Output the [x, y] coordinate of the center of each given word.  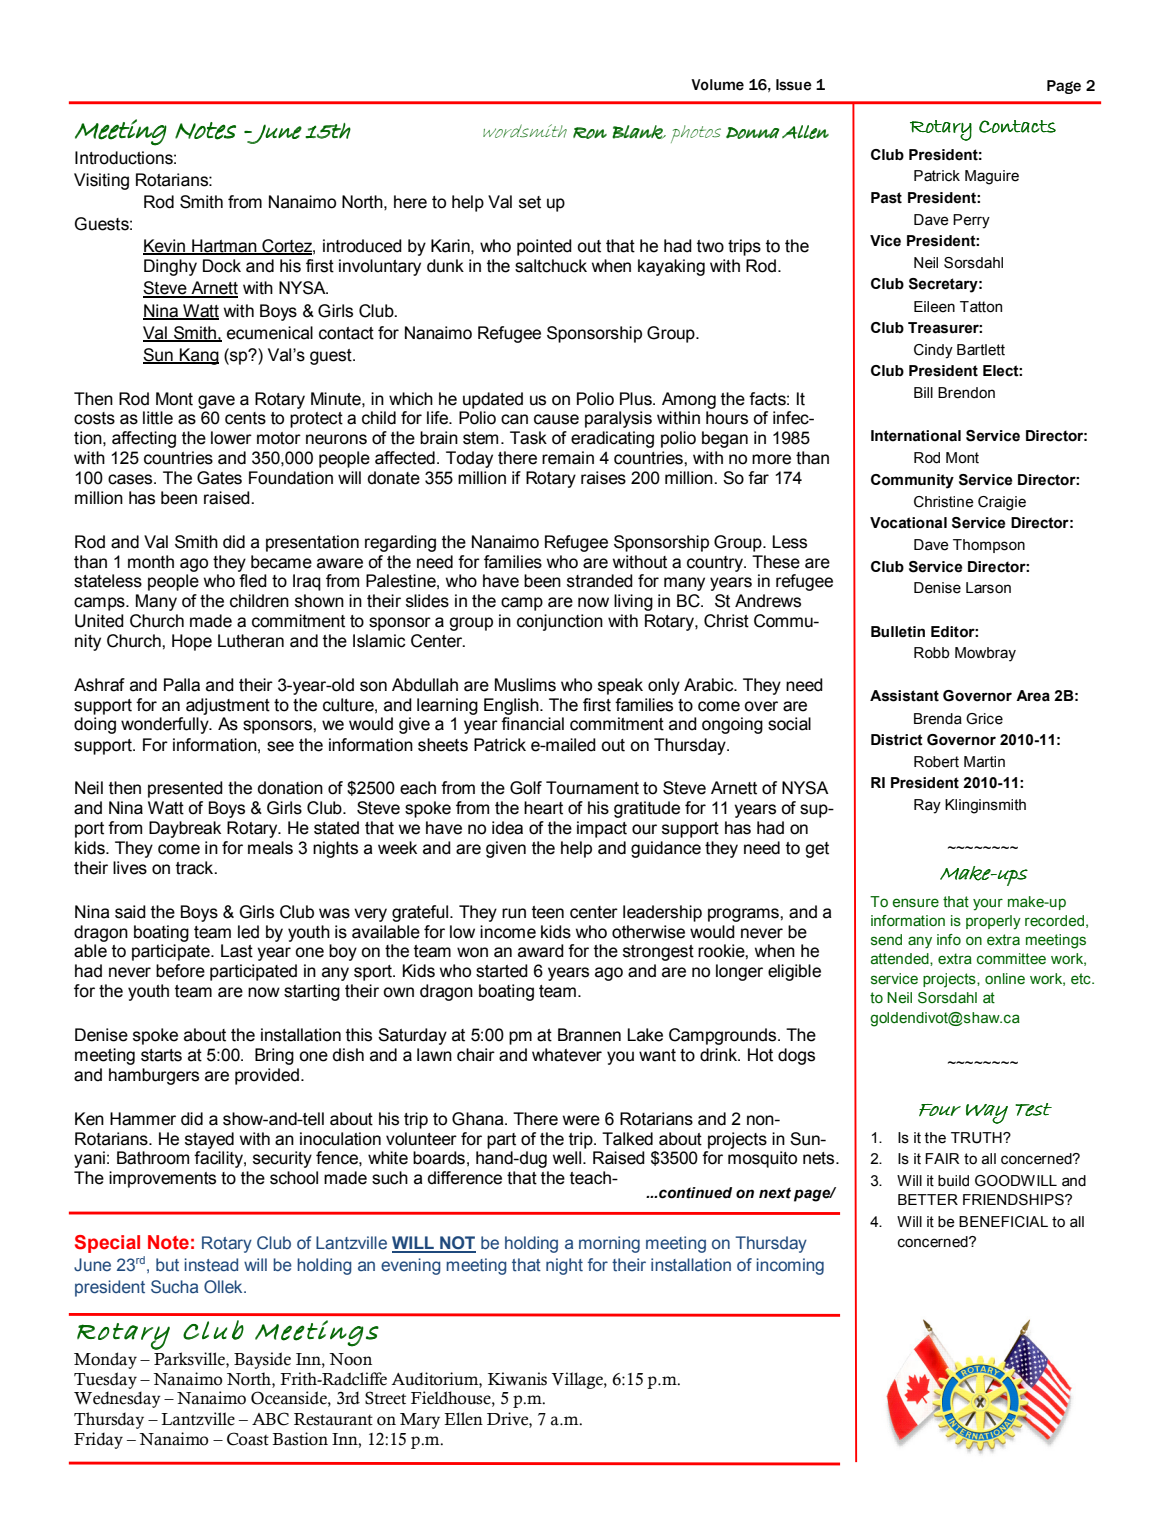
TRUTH [977, 1138]
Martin [984, 762]
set [530, 202]
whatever [567, 1055]
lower [231, 438]
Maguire [992, 177]
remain [568, 458]
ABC [270, 1419]
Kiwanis [517, 1379]
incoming [790, 1266]
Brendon [966, 393]
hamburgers [154, 1076]
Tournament [592, 788]
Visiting [101, 181]
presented [185, 789]
